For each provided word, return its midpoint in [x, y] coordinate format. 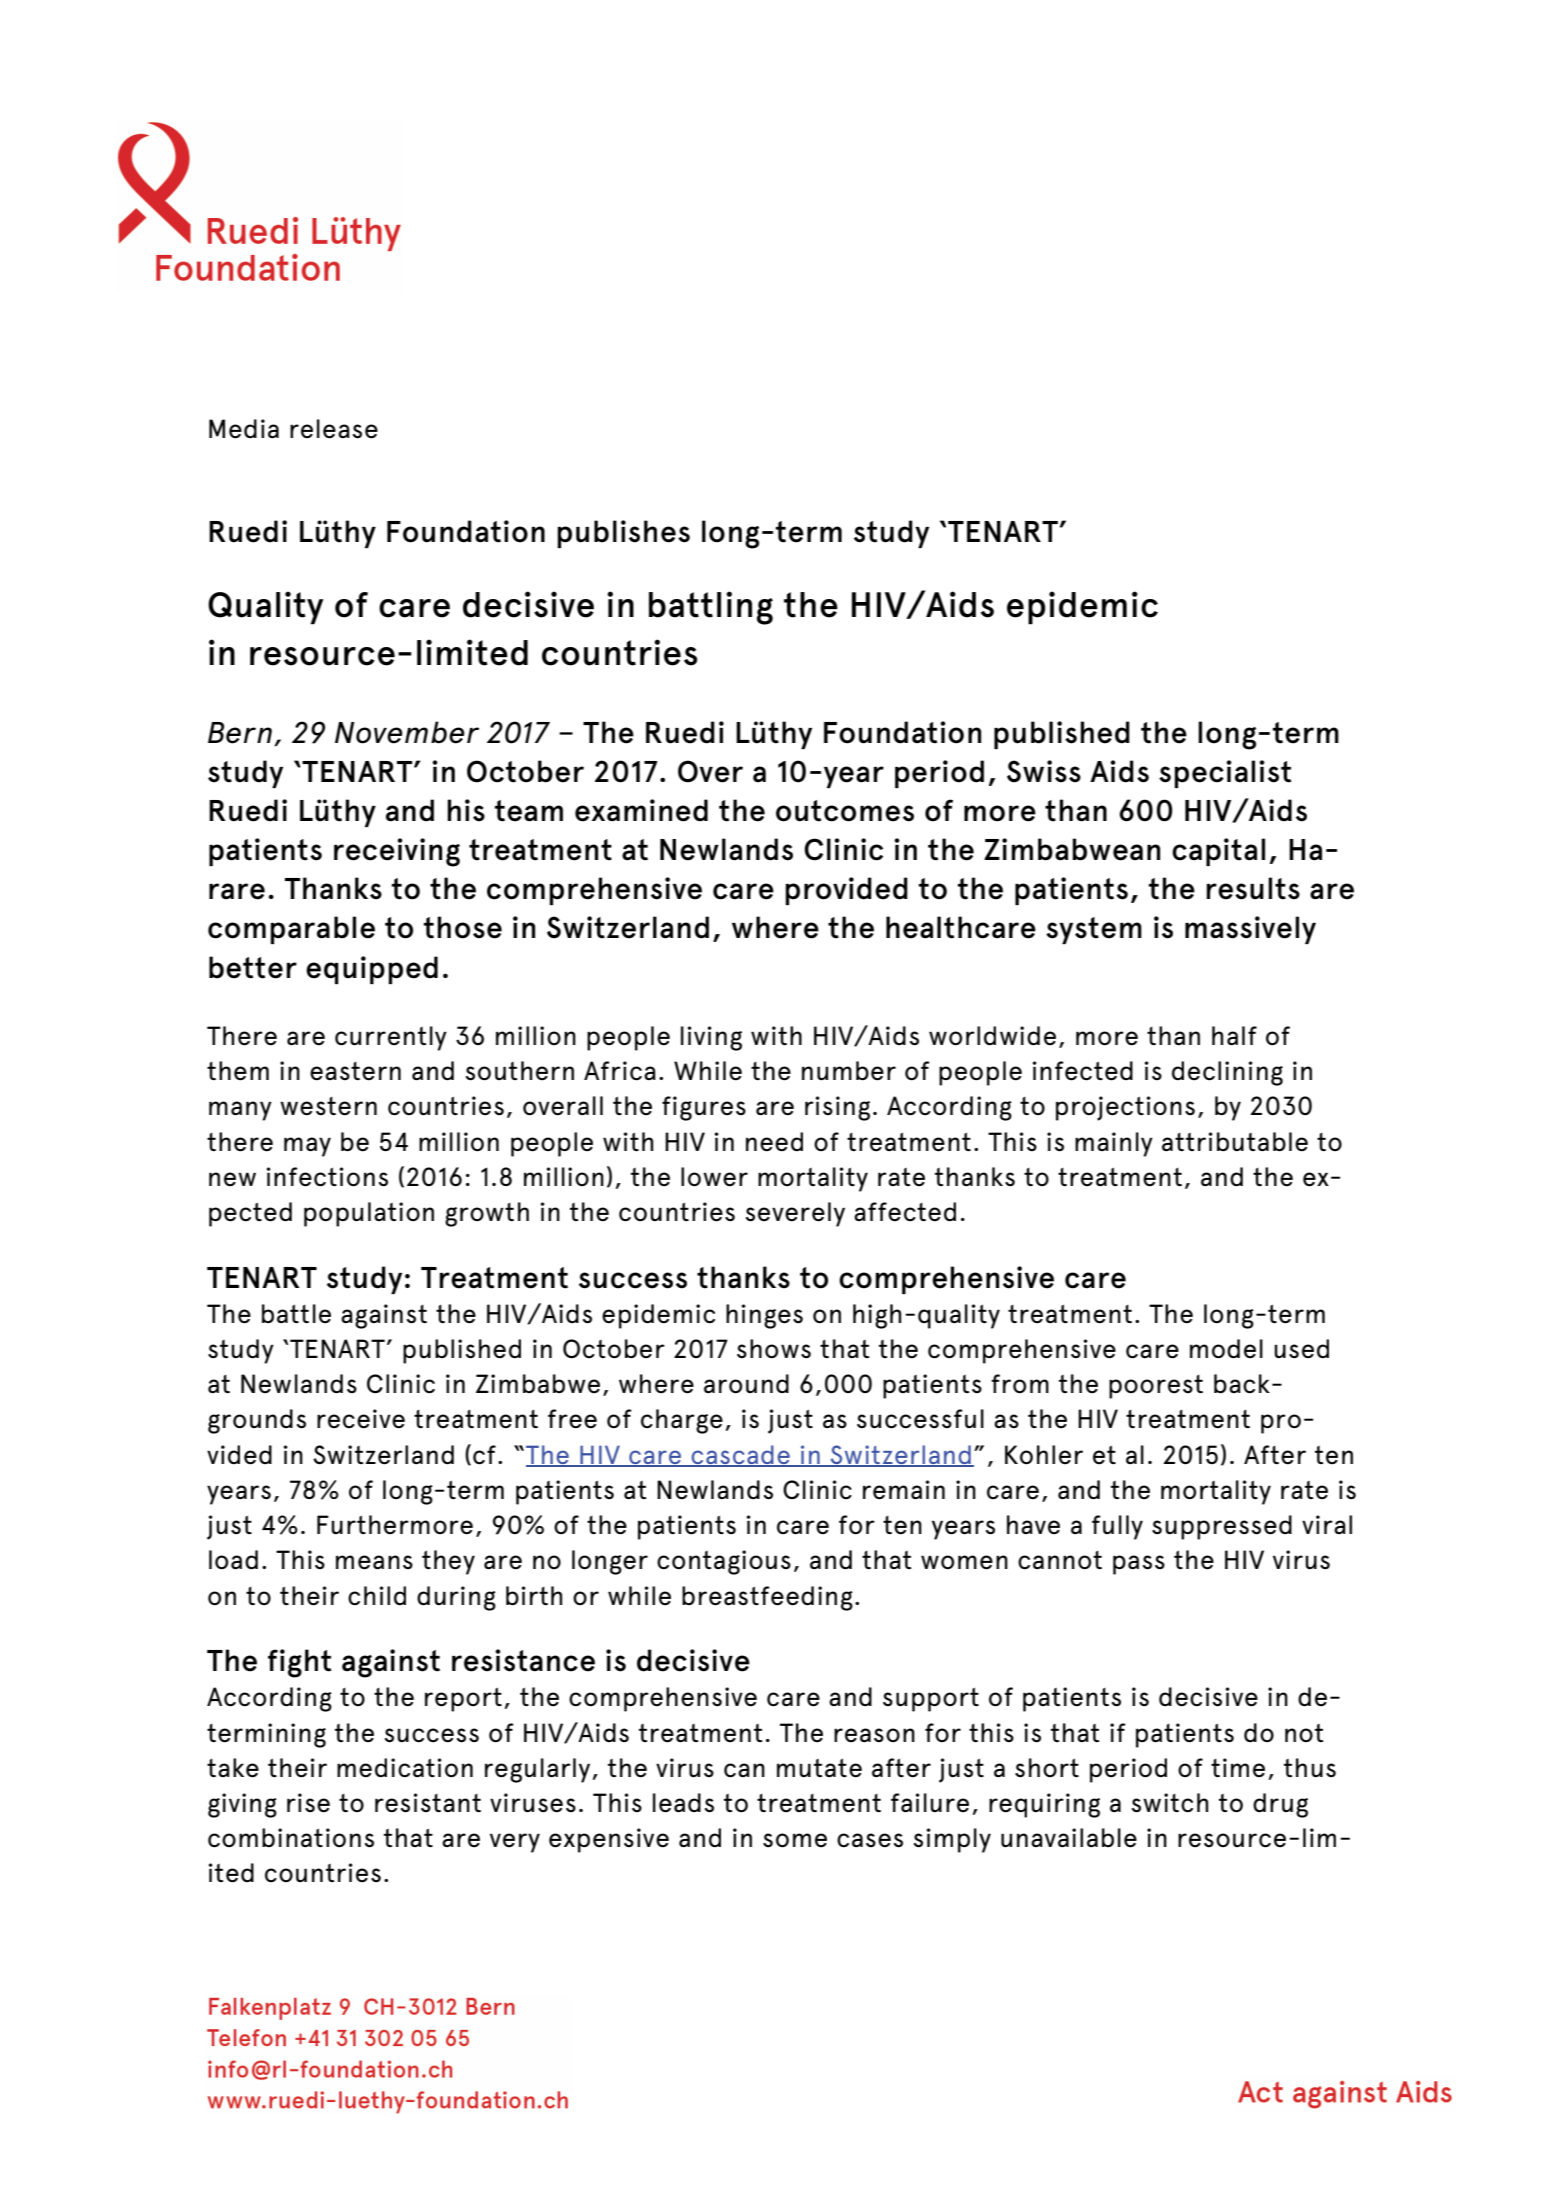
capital [1218, 852]
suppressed [1222, 1527]
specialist [1225, 774]
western [328, 1106]
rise [308, 1803]
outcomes [845, 811]
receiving [397, 852]
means [374, 1562]
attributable [1235, 1142]
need [774, 1142]
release [334, 429]
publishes [623, 534]
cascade [740, 1455]
